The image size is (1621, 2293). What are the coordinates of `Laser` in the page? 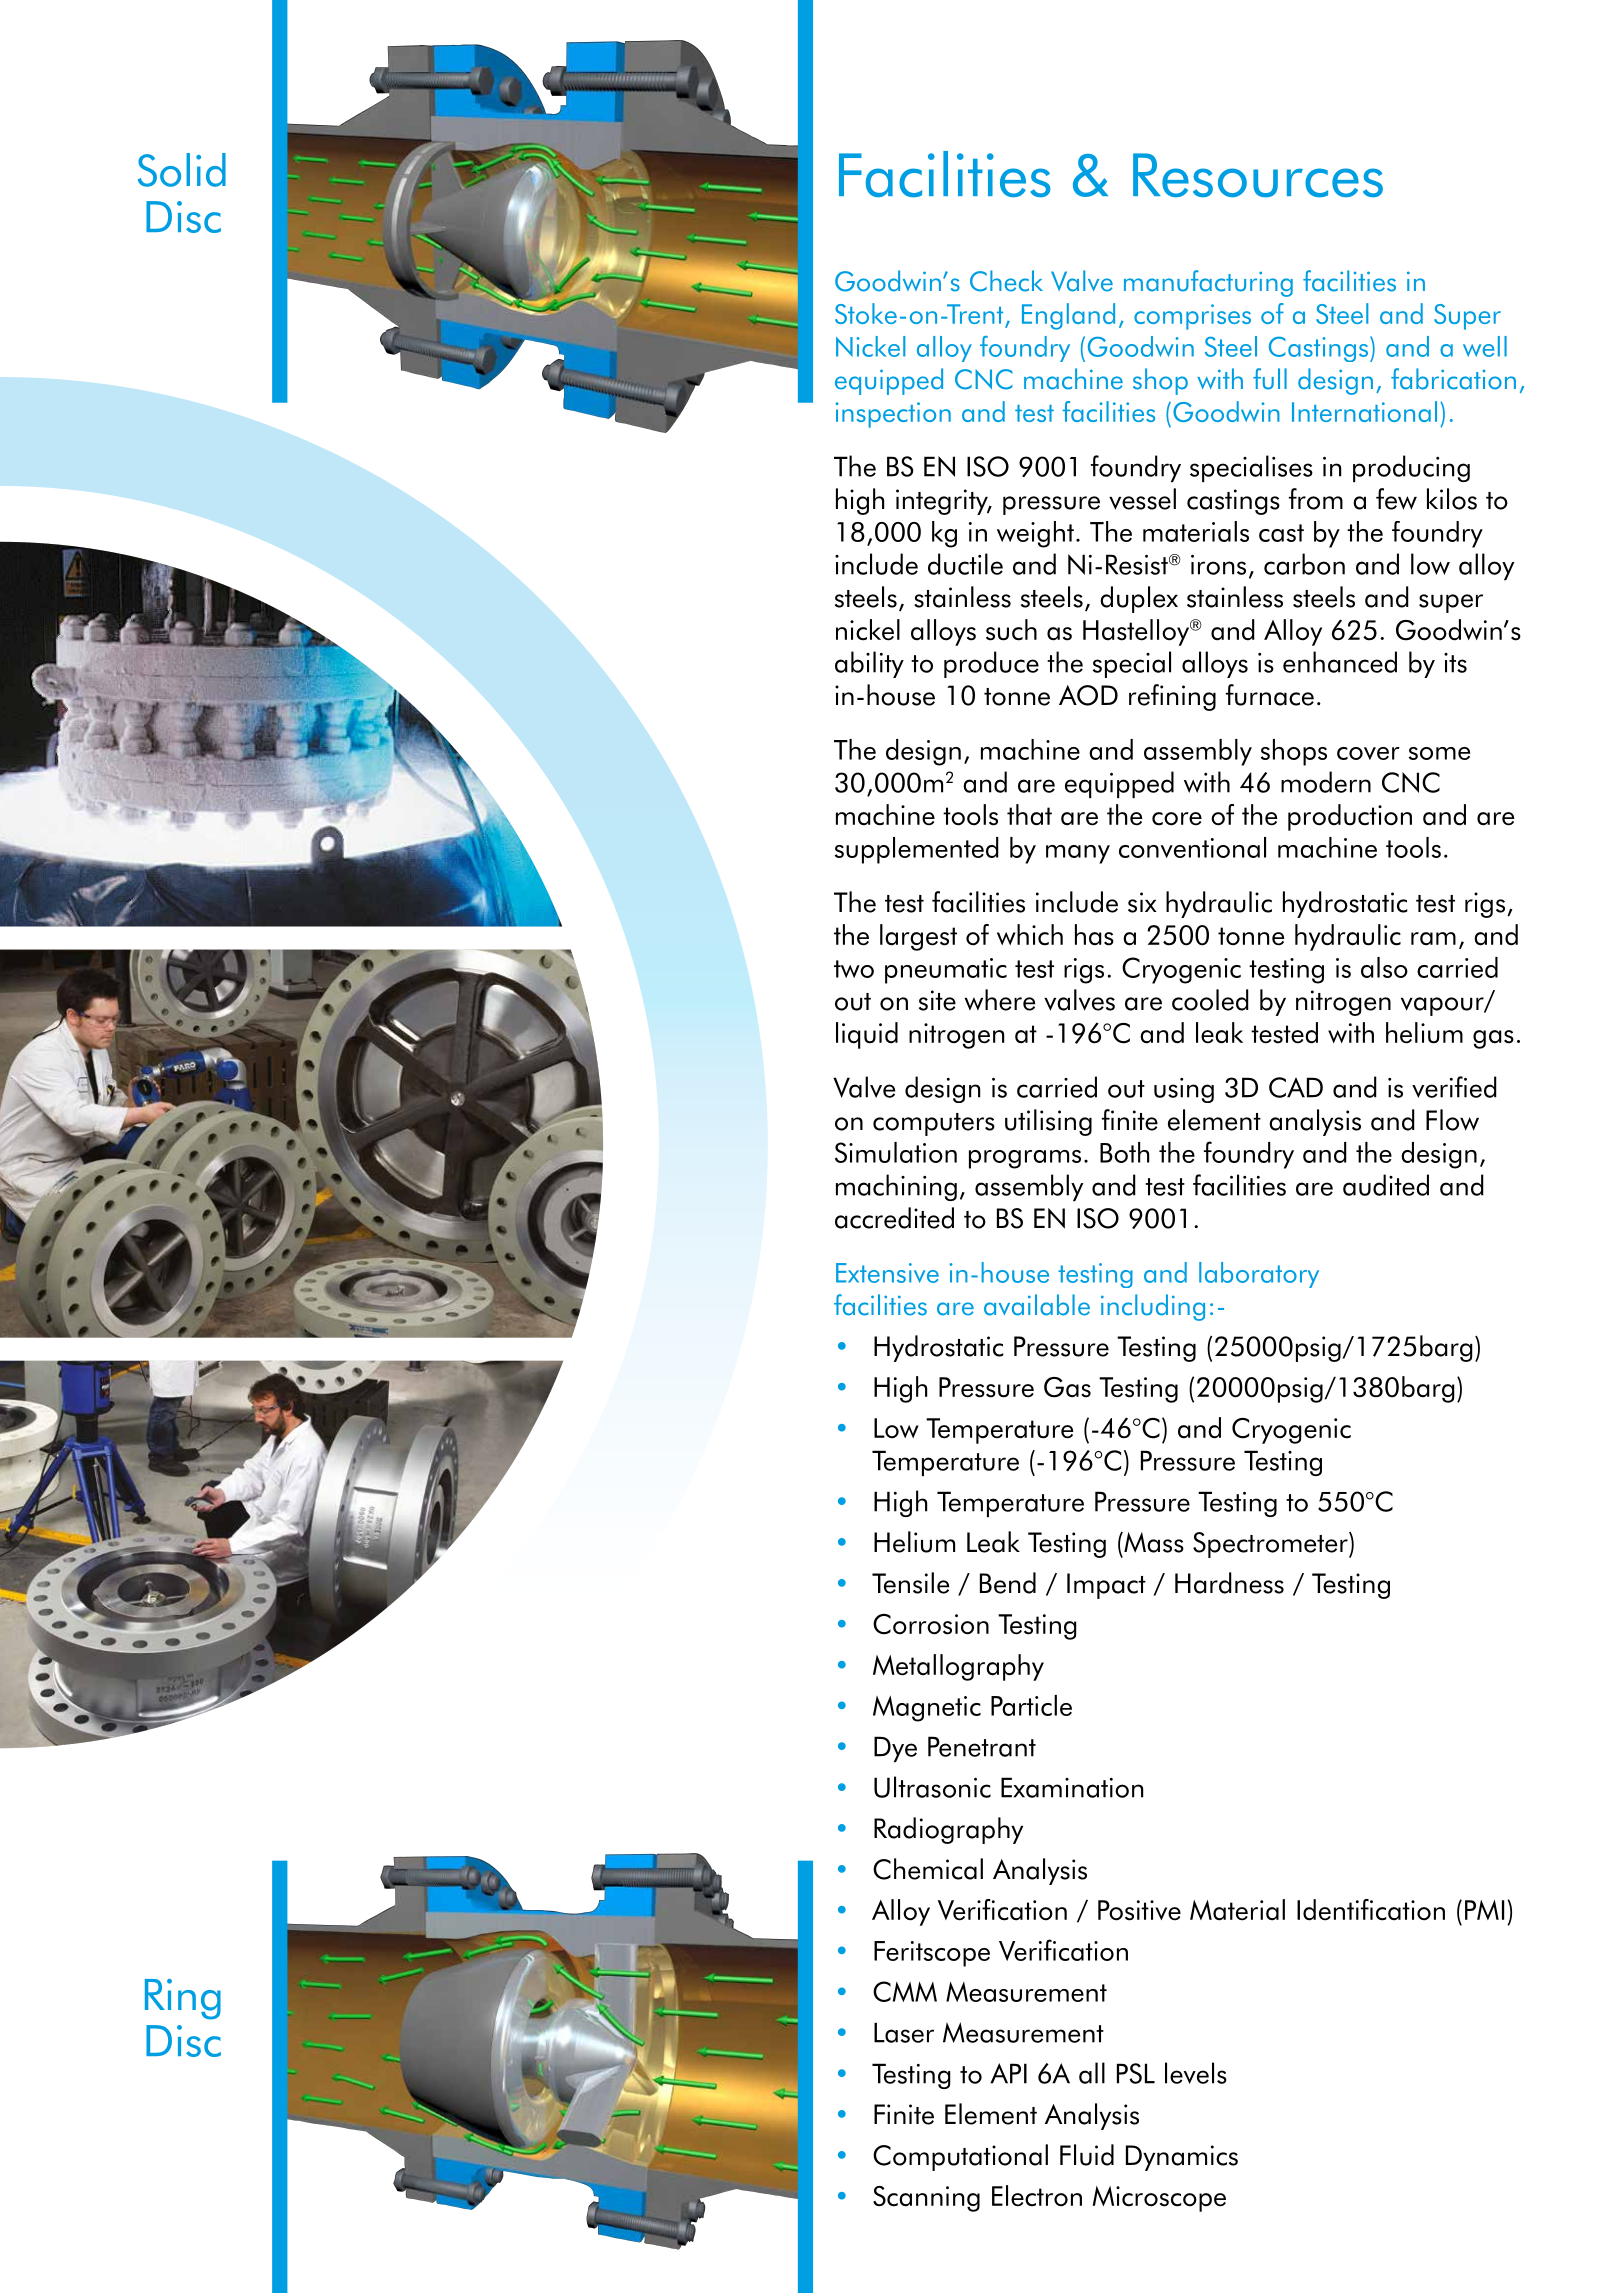 It's located at (904, 2032).
